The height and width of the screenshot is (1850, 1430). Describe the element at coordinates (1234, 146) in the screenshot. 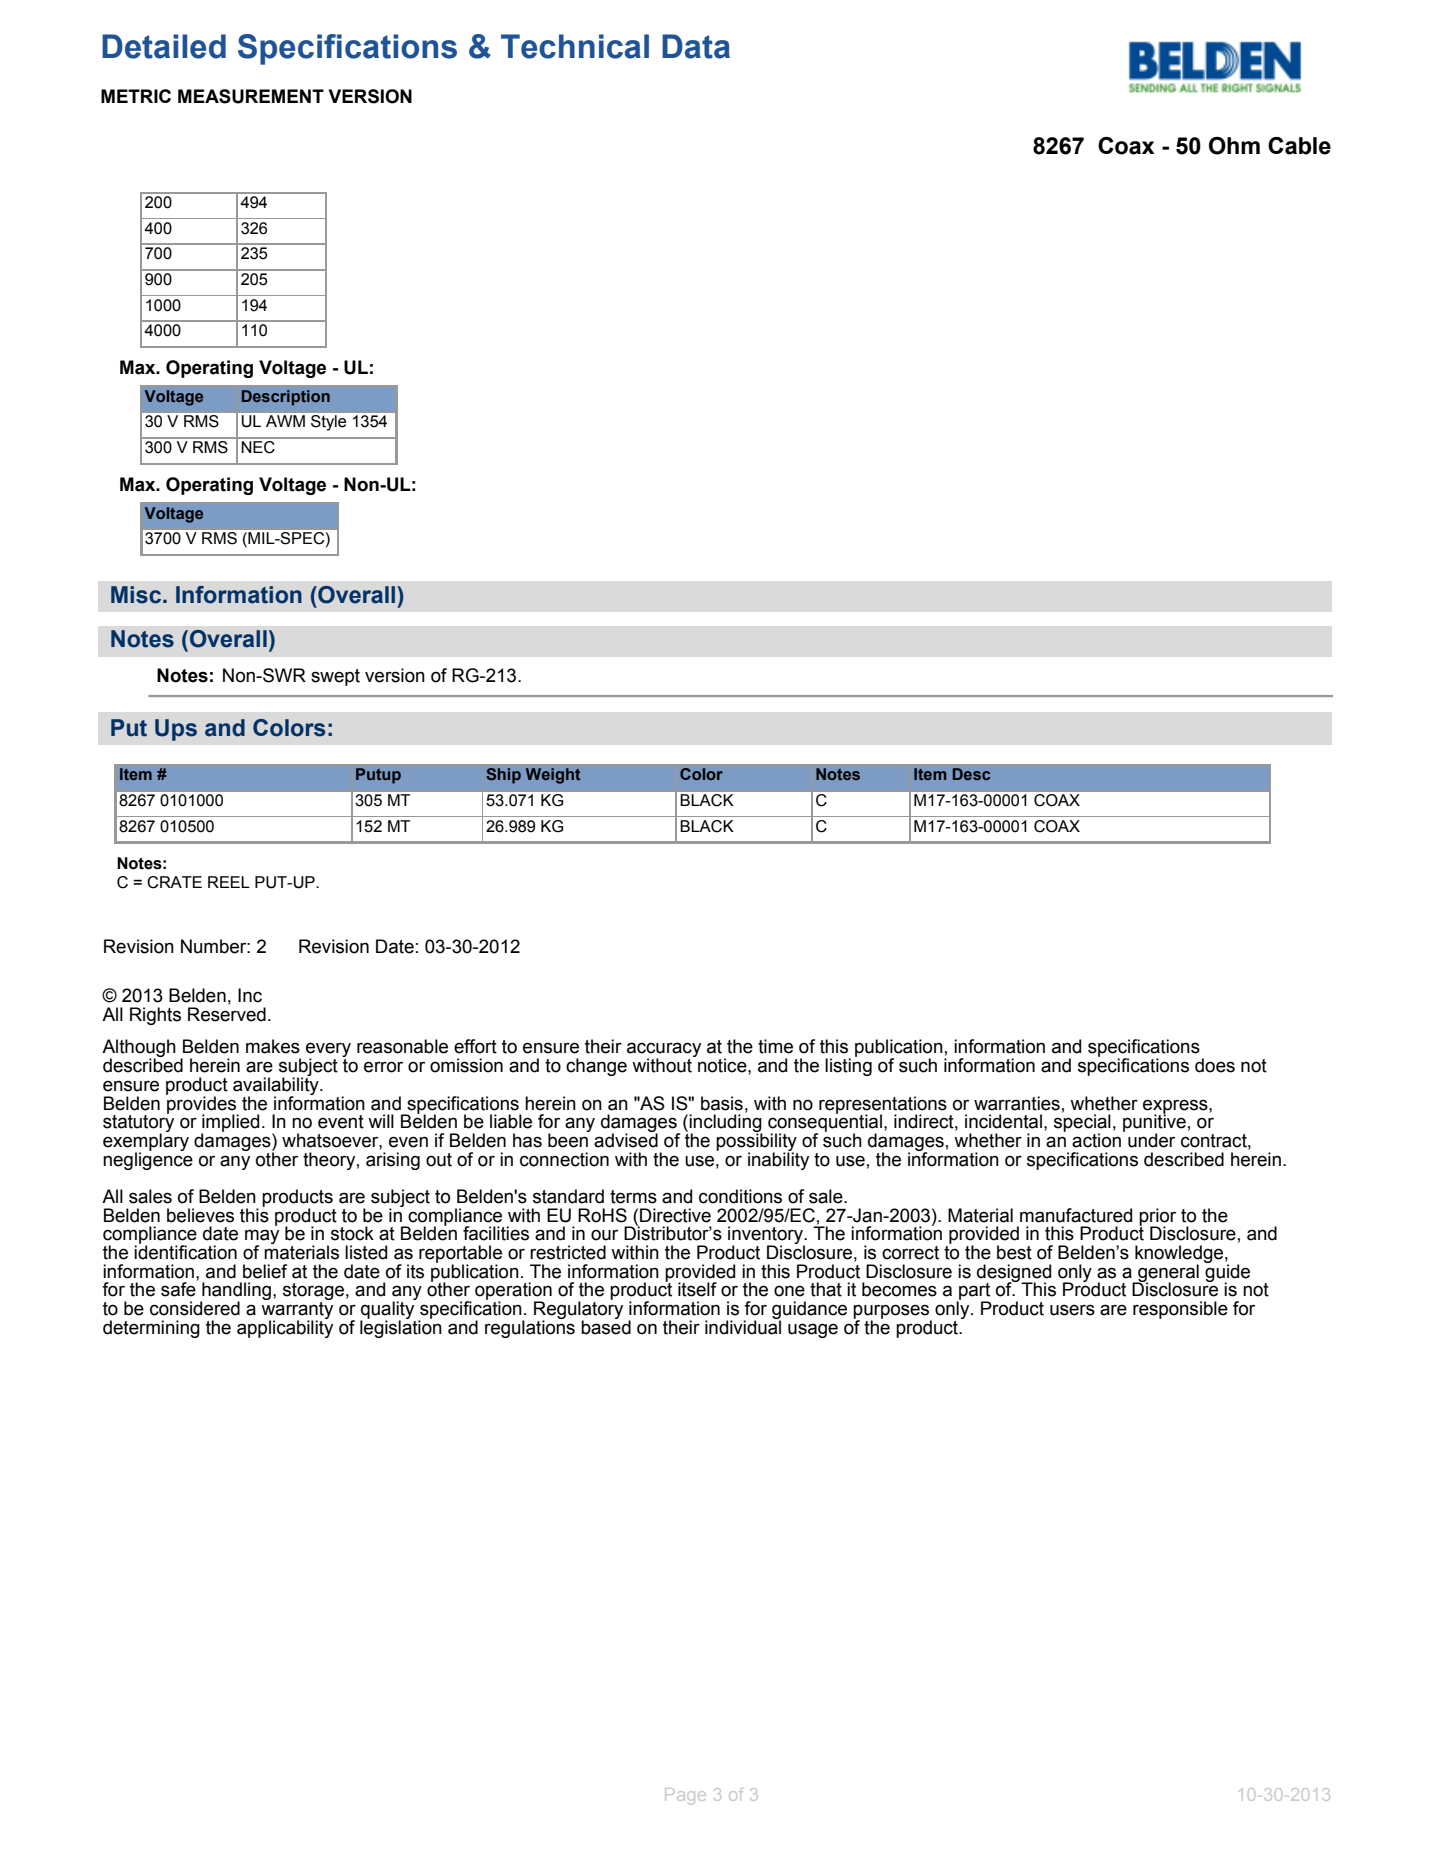

I see `Ohm` at that location.
